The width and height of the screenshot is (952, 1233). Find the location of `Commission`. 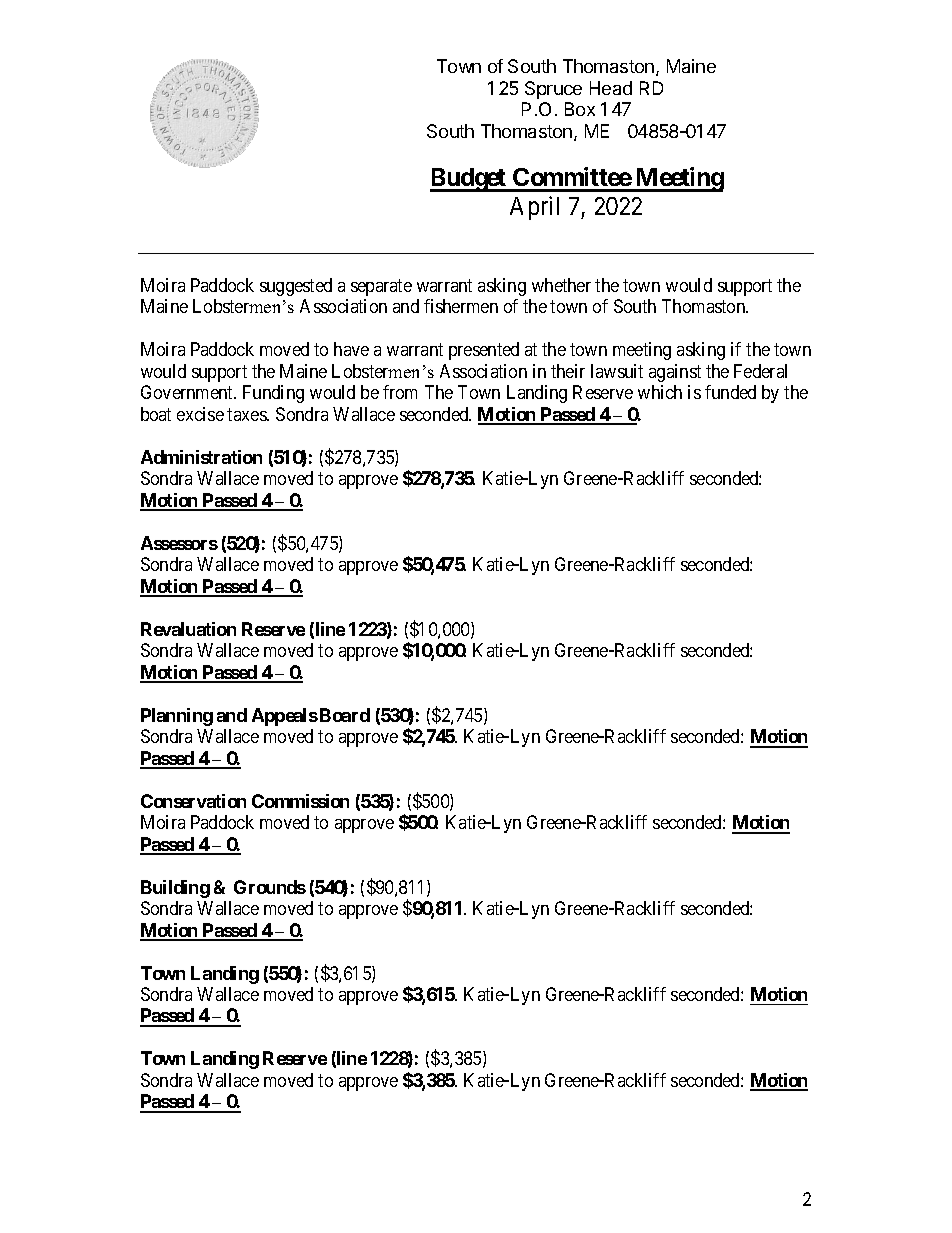

Commission is located at coordinates (300, 801).
